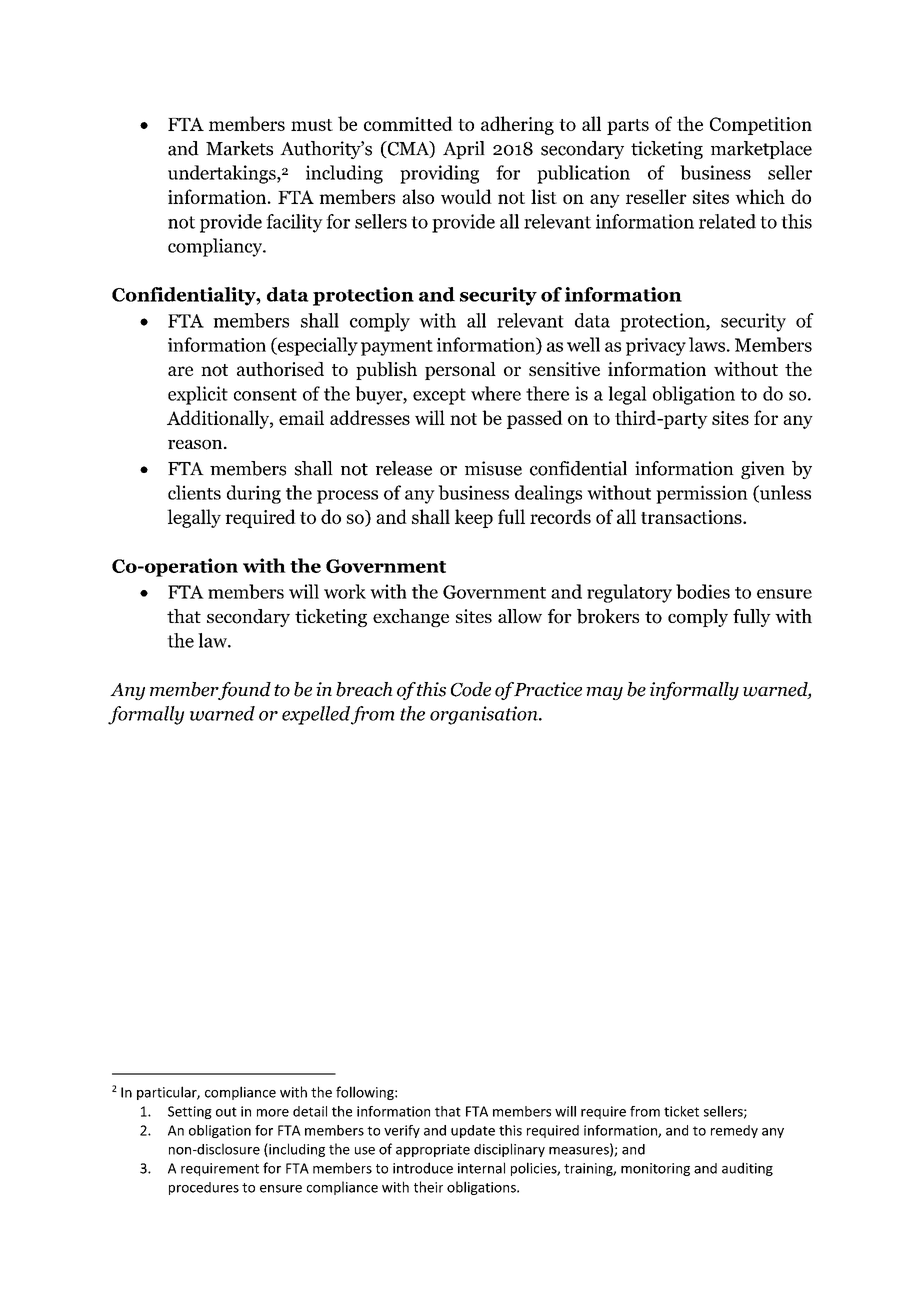 The width and height of the document is (924, 1308). I want to click on laws, so click(707, 344).
